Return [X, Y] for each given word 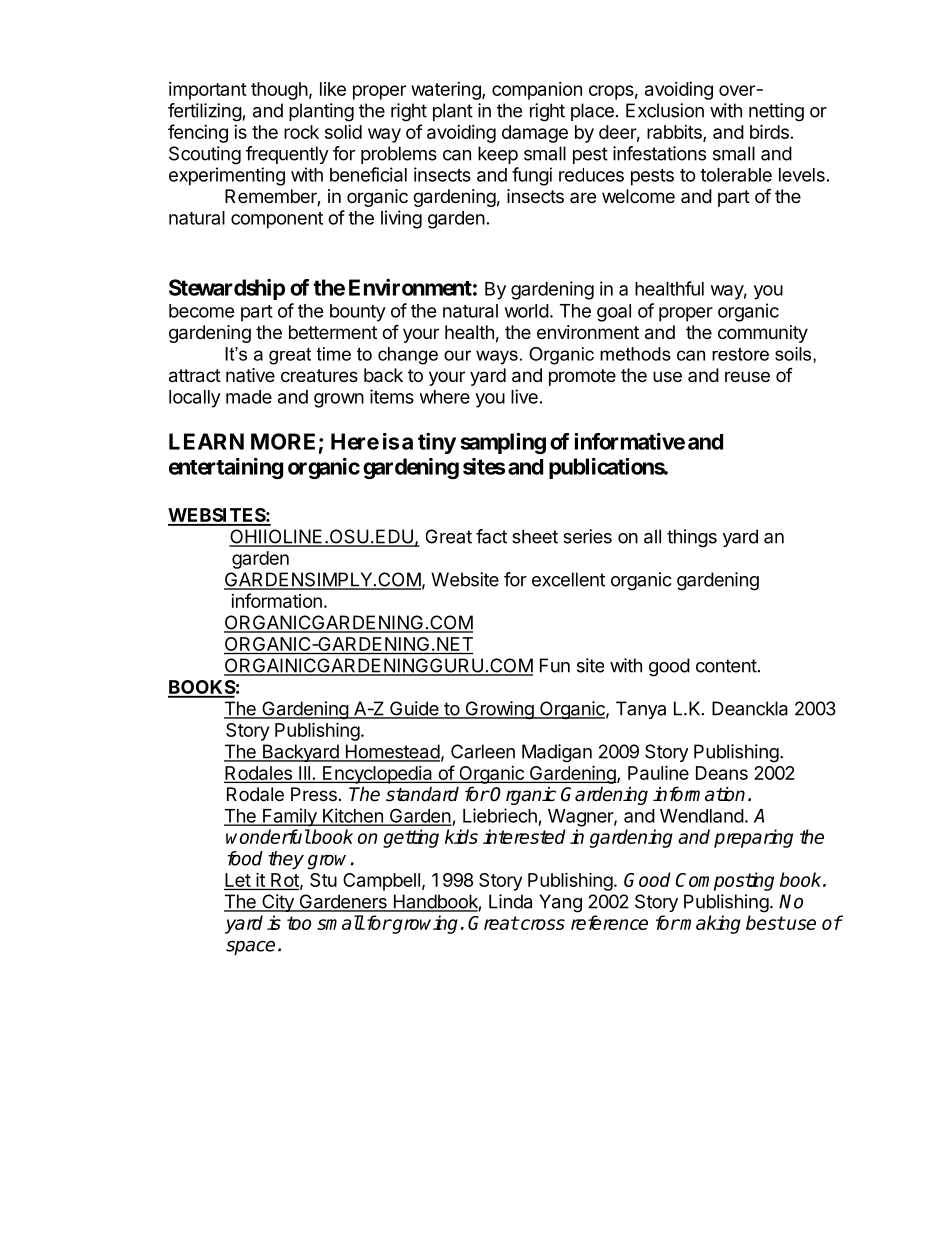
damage [535, 134]
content [726, 666]
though [279, 91]
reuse [747, 376]
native [250, 375]
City [278, 903]
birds [769, 131]
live [524, 396]
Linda [510, 901]
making [710, 924]
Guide [414, 709]
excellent [568, 579]
